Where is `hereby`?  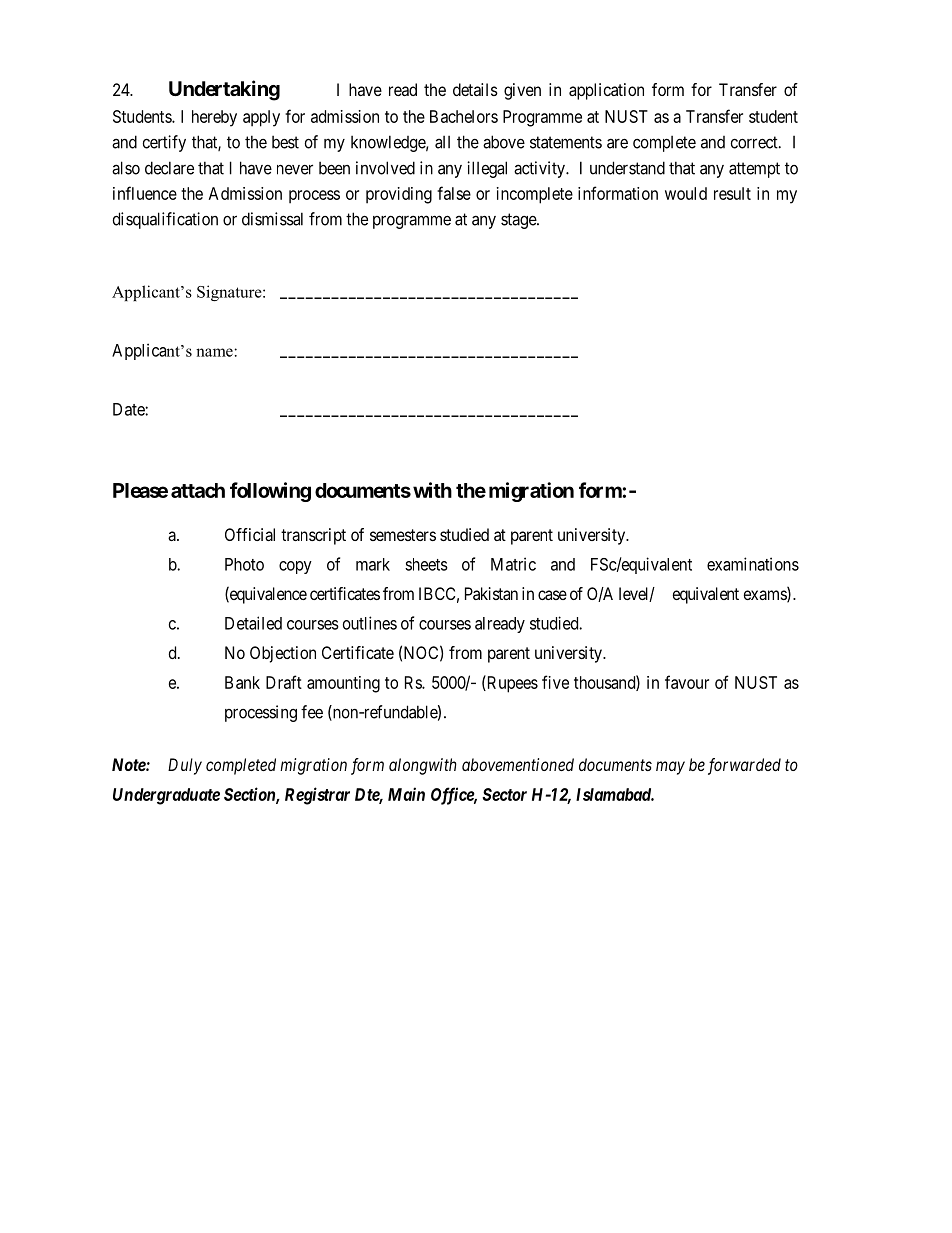 hereby is located at coordinates (214, 118).
